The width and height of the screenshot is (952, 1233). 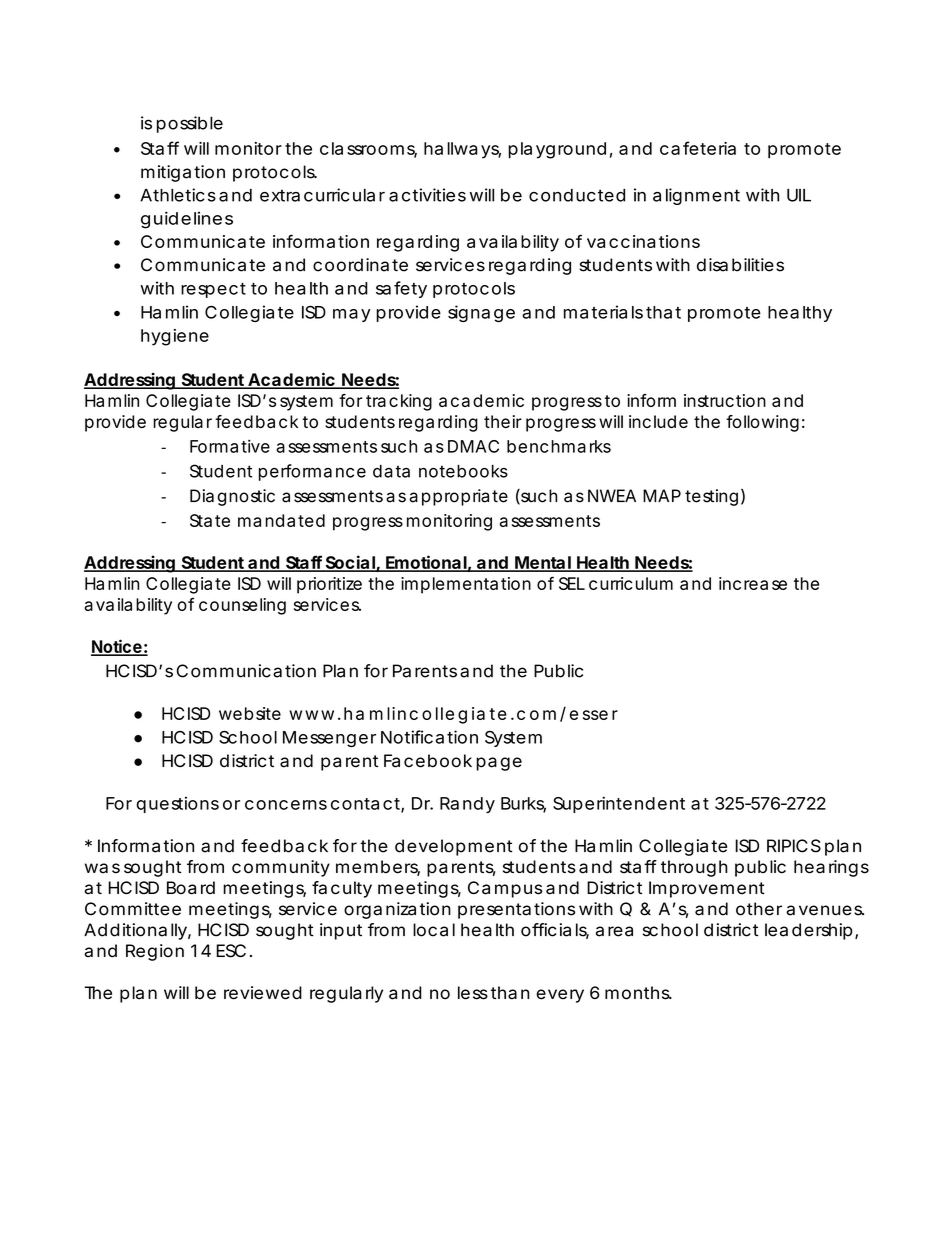 I want to click on implementation, so click(x=466, y=585).
